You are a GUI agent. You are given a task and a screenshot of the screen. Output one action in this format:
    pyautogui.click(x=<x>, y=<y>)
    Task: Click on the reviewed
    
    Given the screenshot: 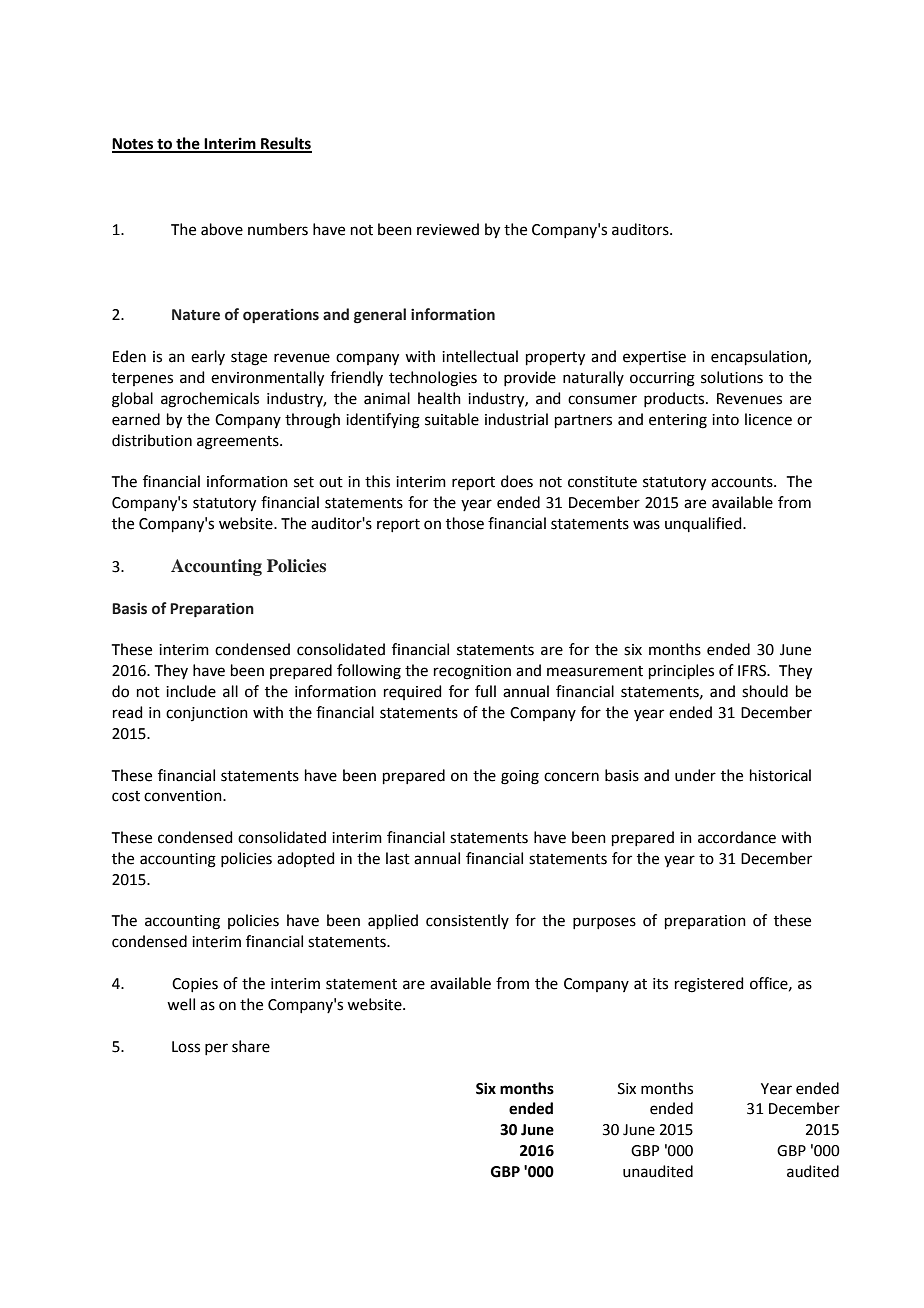 What is the action you would take?
    pyautogui.click(x=448, y=229)
